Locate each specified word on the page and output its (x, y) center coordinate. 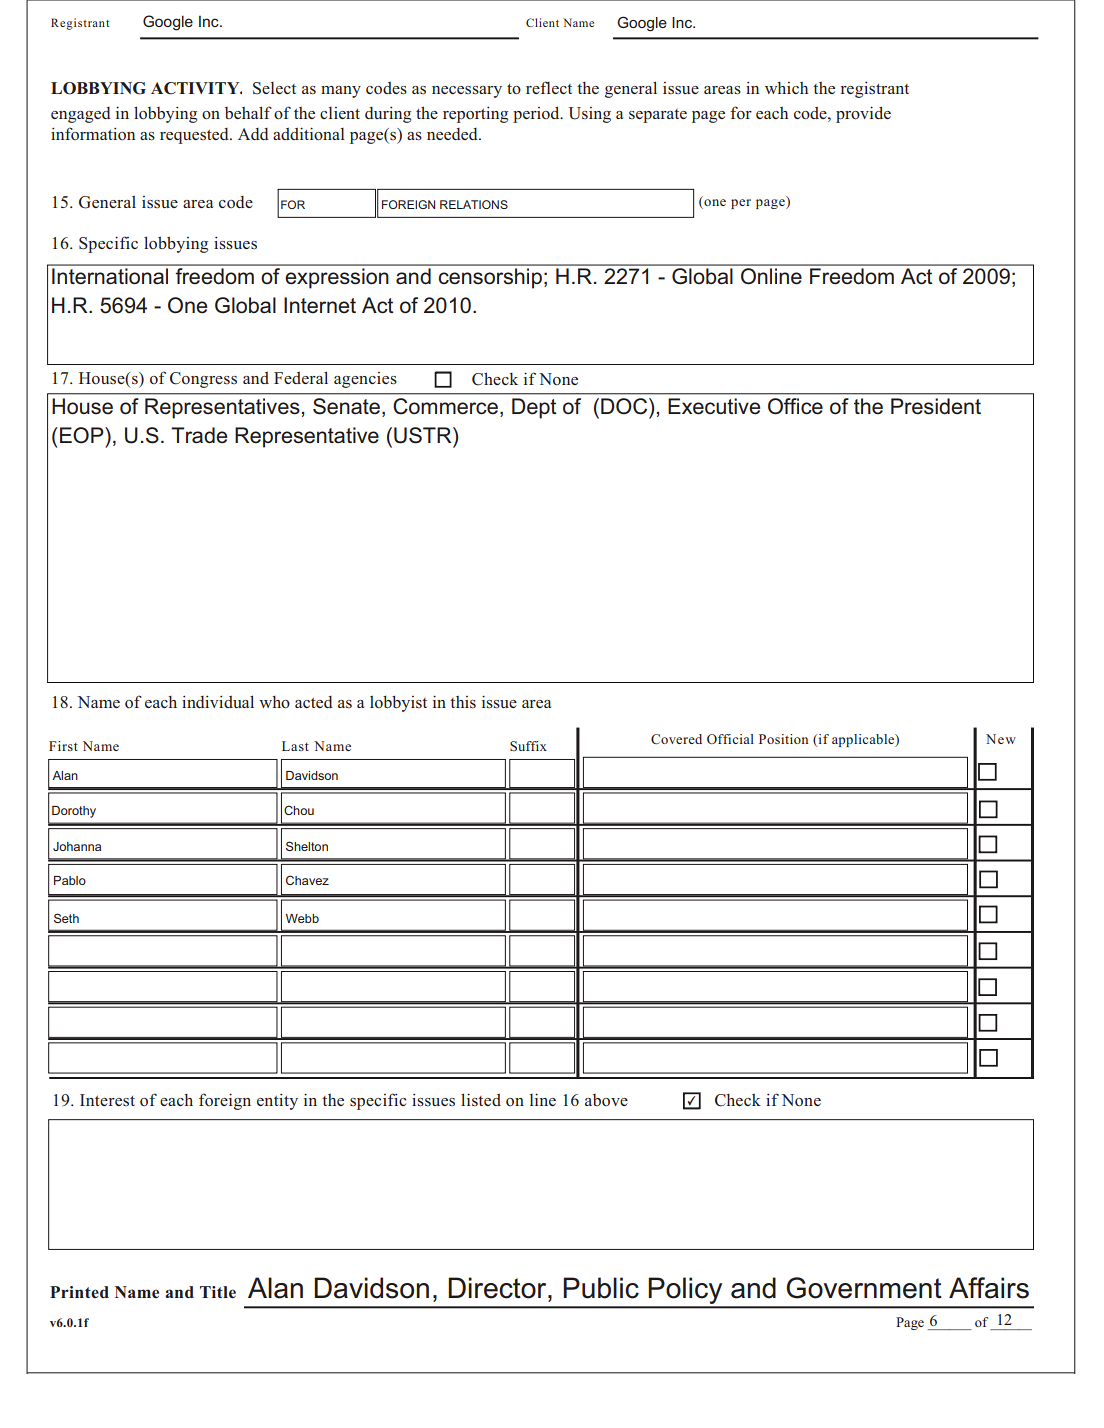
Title (218, 1292)
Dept (534, 408)
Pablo (70, 880)
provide (863, 114)
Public (601, 1288)
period (537, 114)
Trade (199, 435)
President (936, 406)
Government (864, 1288)
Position (783, 739)
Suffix (528, 746)
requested (195, 136)
